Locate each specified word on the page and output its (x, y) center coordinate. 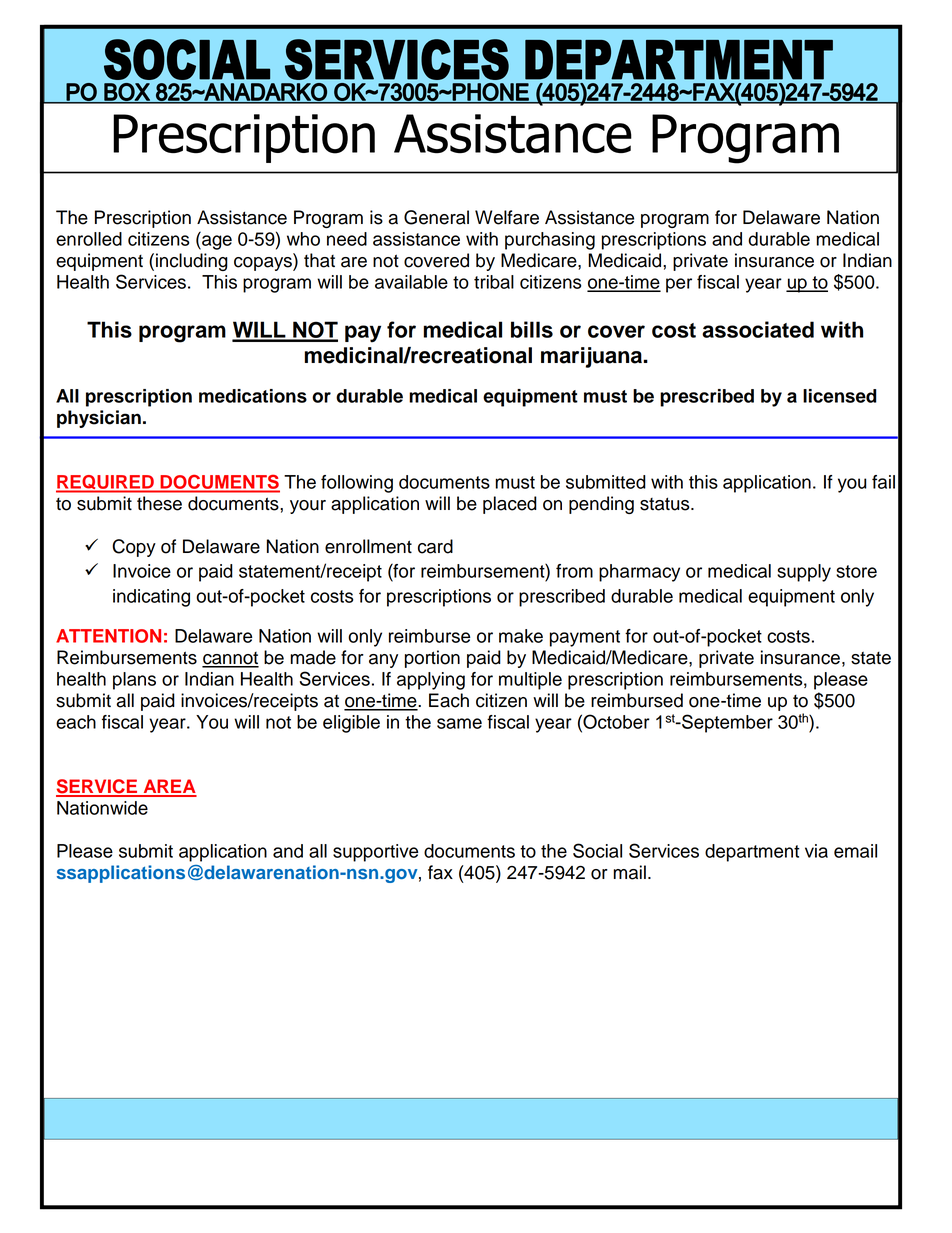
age (216, 242)
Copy (134, 548)
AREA (169, 787)
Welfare (507, 217)
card (435, 546)
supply (804, 573)
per (679, 285)
